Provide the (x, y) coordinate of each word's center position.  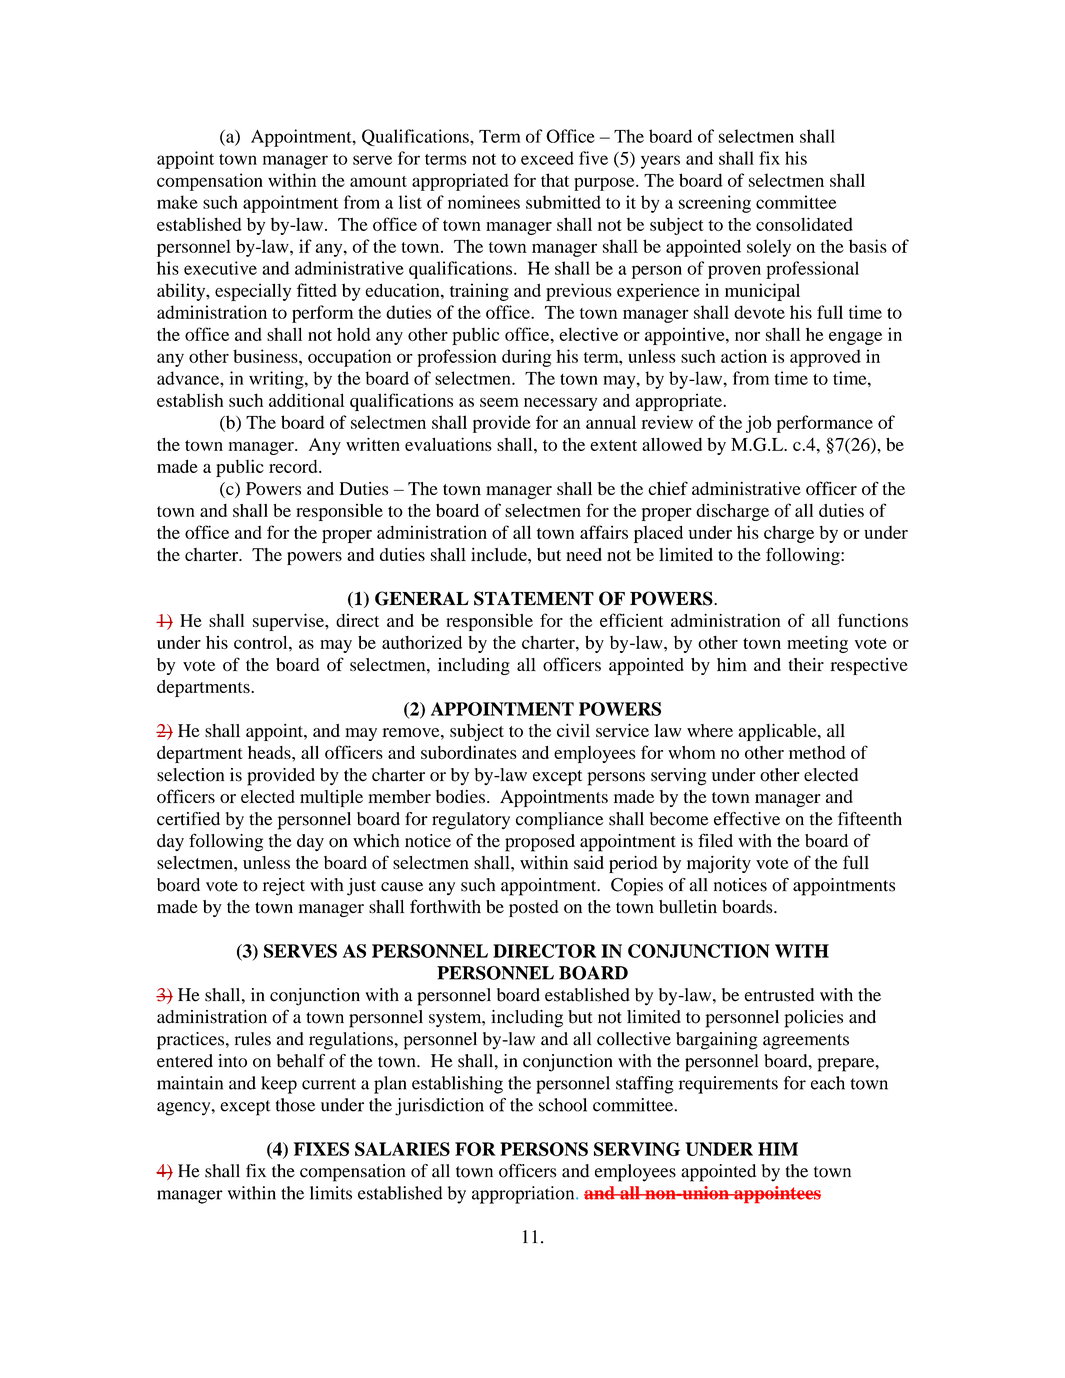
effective (747, 819)
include (500, 554)
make (177, 202)
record (294, 466)
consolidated (804, 224)
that (555, 180)
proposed (540, 843)
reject (284, 887)
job (758, 424)
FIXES (321, 1149)
